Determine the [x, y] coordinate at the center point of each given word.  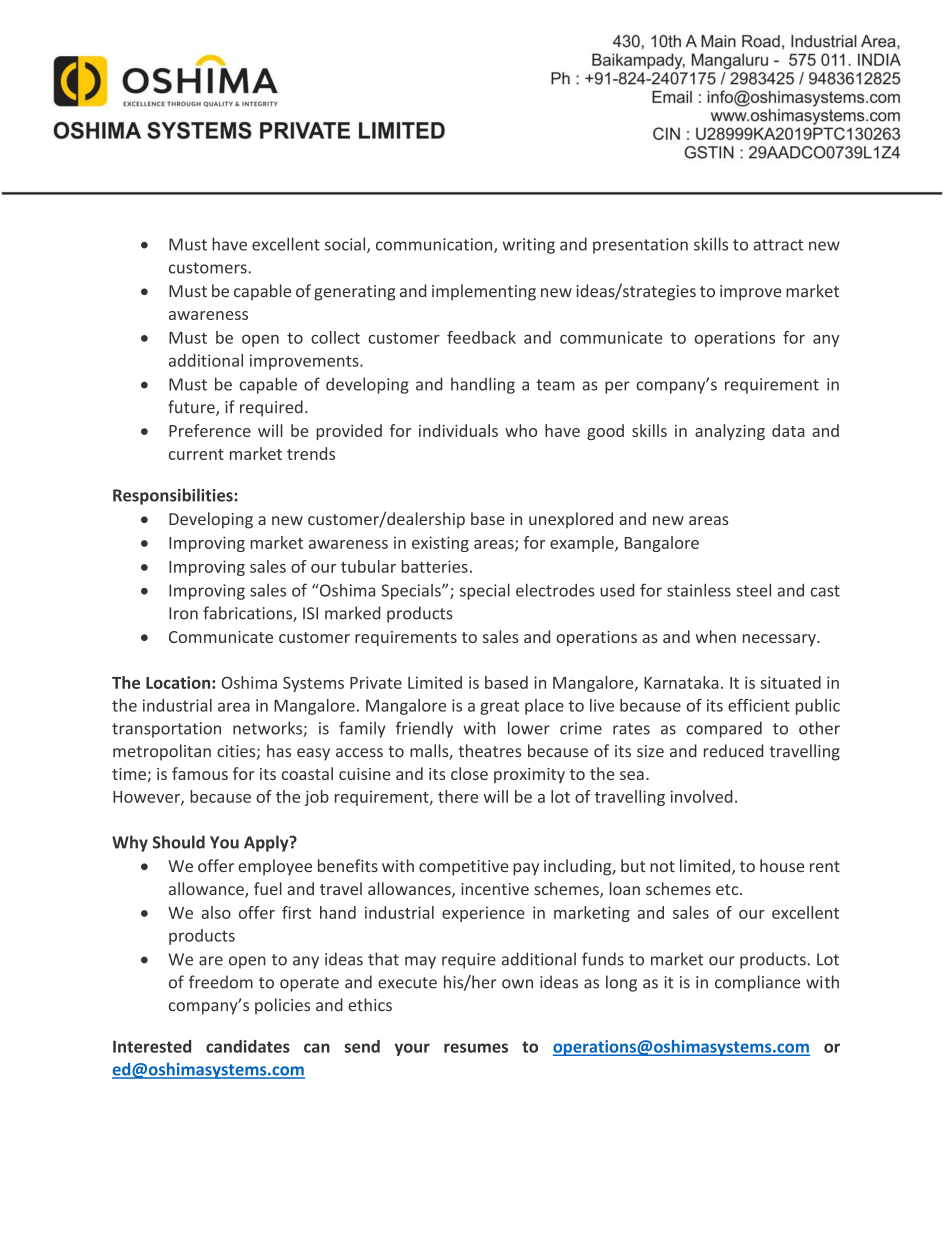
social [346, 245]
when [716, 636]
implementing [484, 292]
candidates [248, 1046]
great [499, 707]
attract [778, 245]
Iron [183, 613]
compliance [757, 983]
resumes [476, 1048]
